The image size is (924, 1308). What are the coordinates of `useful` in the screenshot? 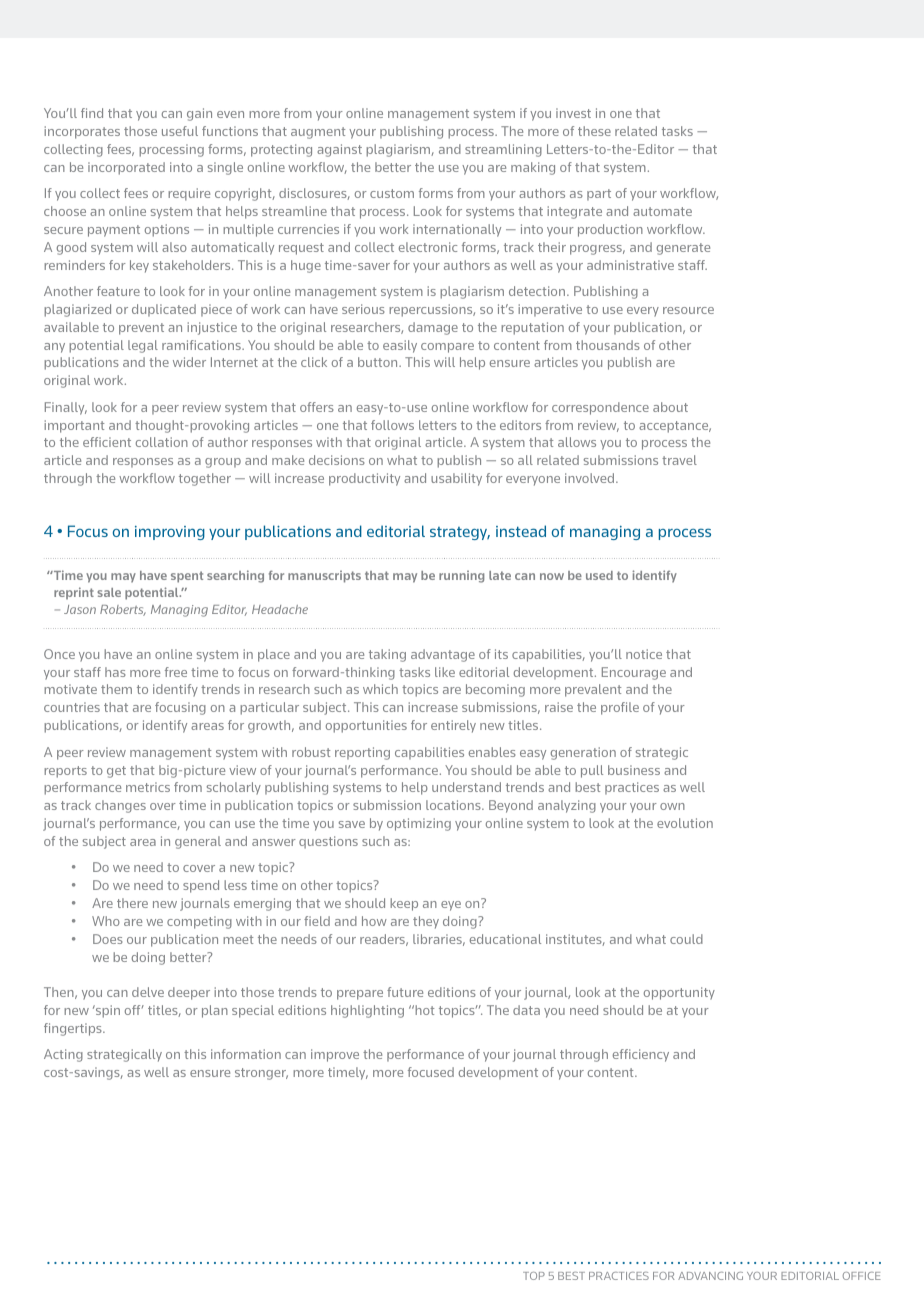 It's located at (180, 131).
